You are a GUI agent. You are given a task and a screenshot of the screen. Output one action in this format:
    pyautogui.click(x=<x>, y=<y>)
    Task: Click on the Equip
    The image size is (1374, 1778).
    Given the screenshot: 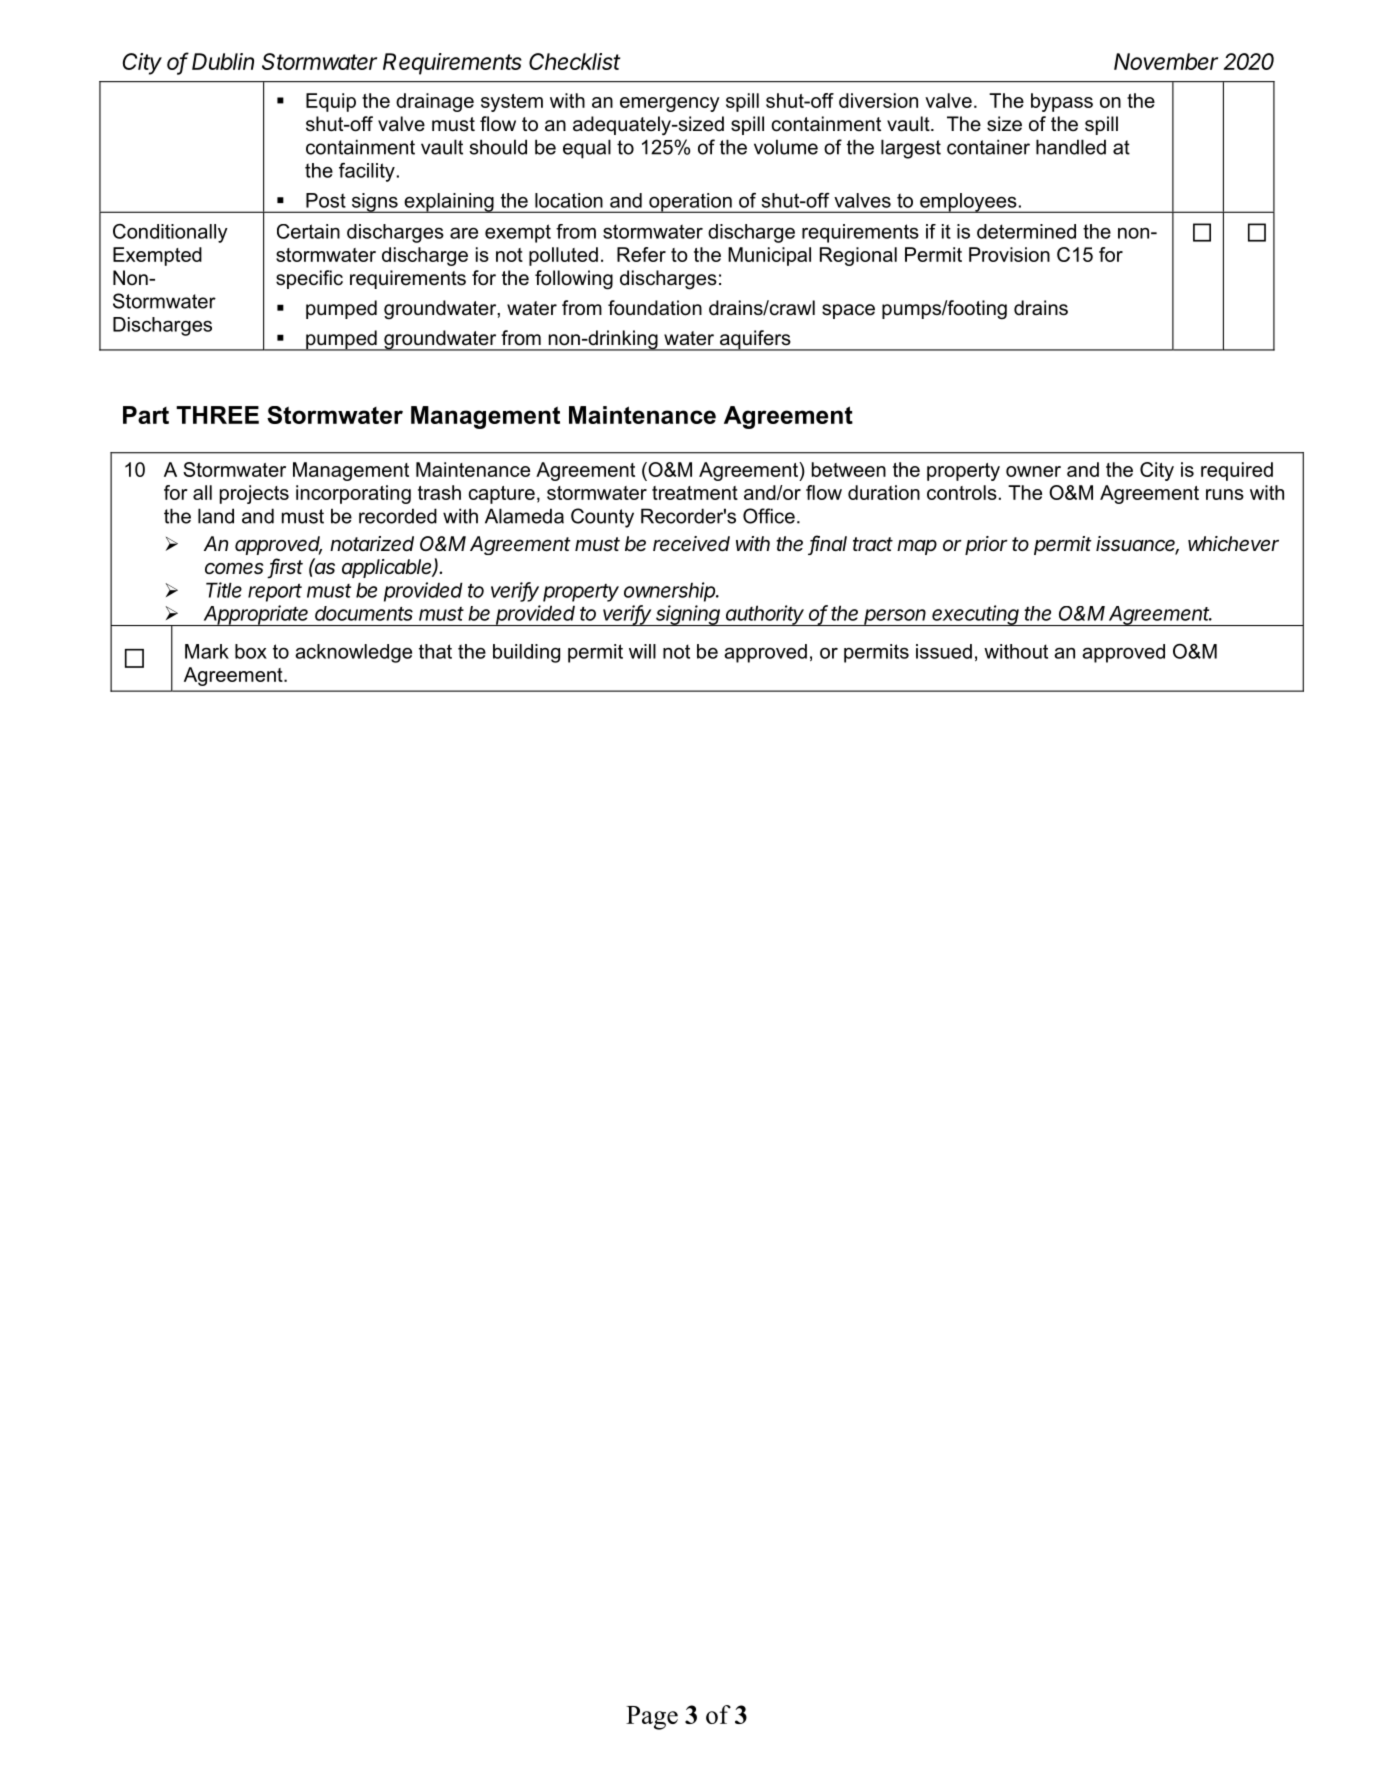 What is the action you would take?
    pyautogui.click(x=331, y=102)
